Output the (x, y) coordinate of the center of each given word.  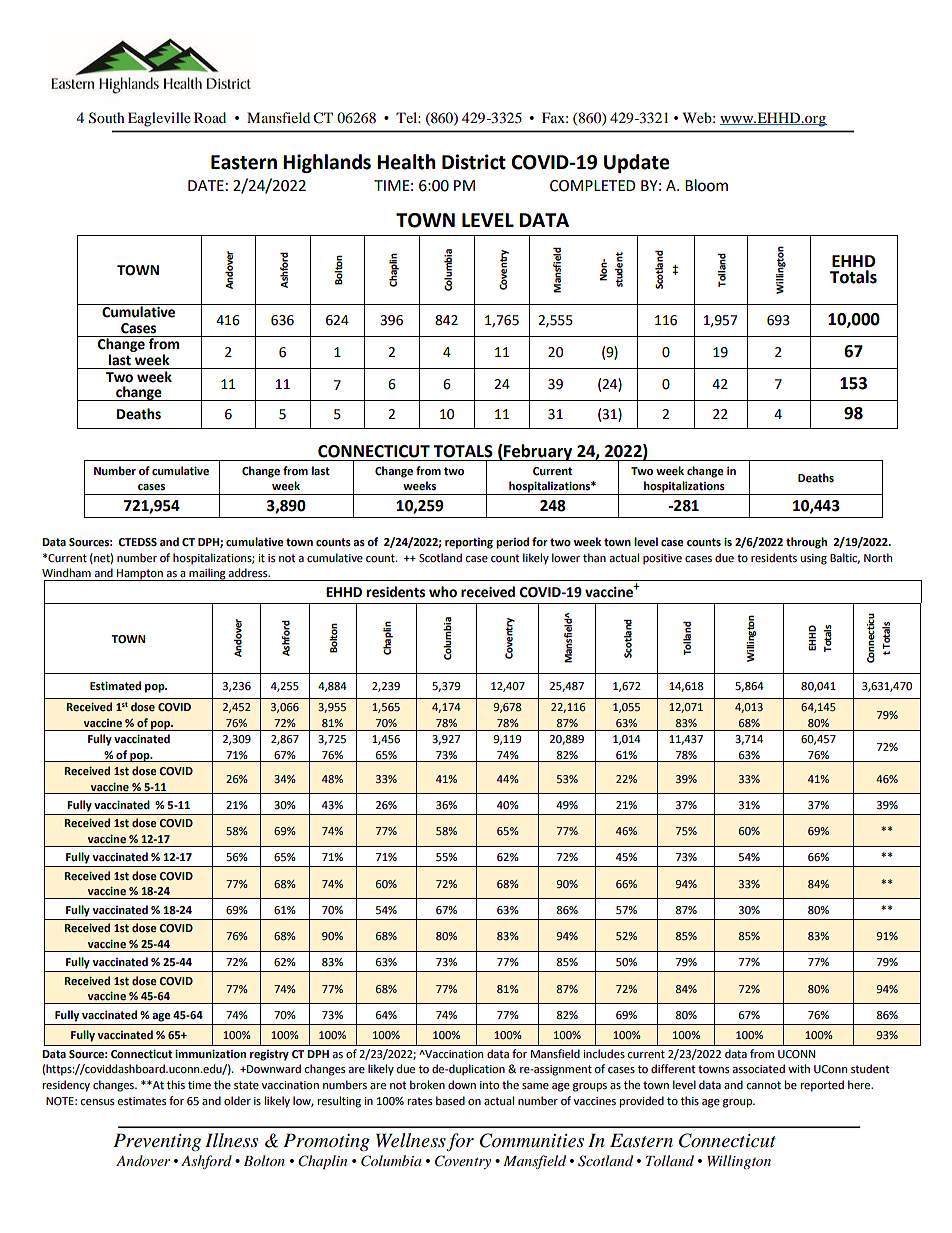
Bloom (706, 185)
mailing (207, 574)
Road (210, 117)
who (443, 592)
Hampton (140, 575)
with (799, 1068)
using (813, 559)
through (806, 543)
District (474, 162)
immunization (210, 1054)
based (450, 1100)
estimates (141, 1101)
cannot (763, 1085)
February (538, 452)
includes (604, 1053)
